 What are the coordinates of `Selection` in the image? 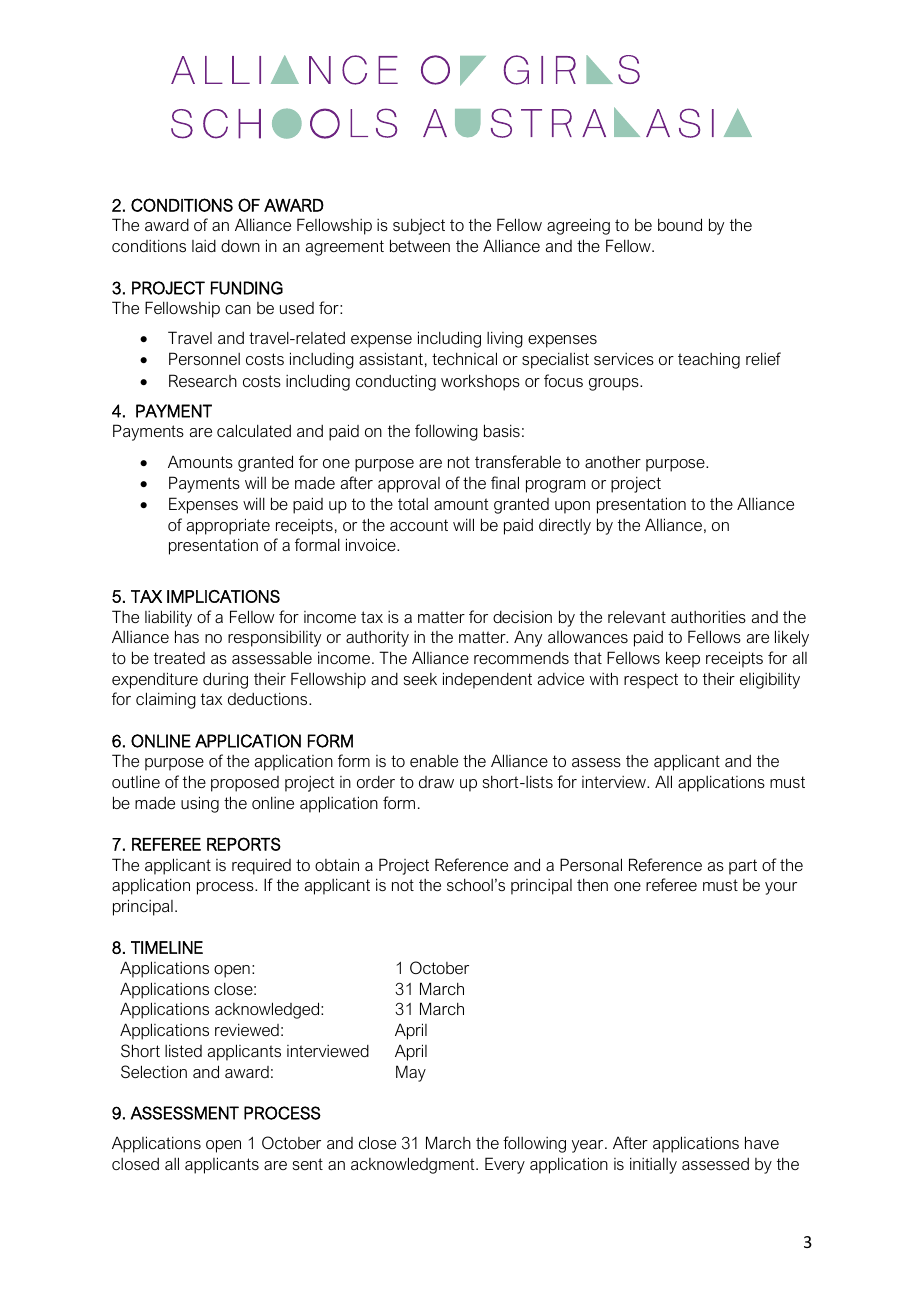 It's located at (154, 1071).
